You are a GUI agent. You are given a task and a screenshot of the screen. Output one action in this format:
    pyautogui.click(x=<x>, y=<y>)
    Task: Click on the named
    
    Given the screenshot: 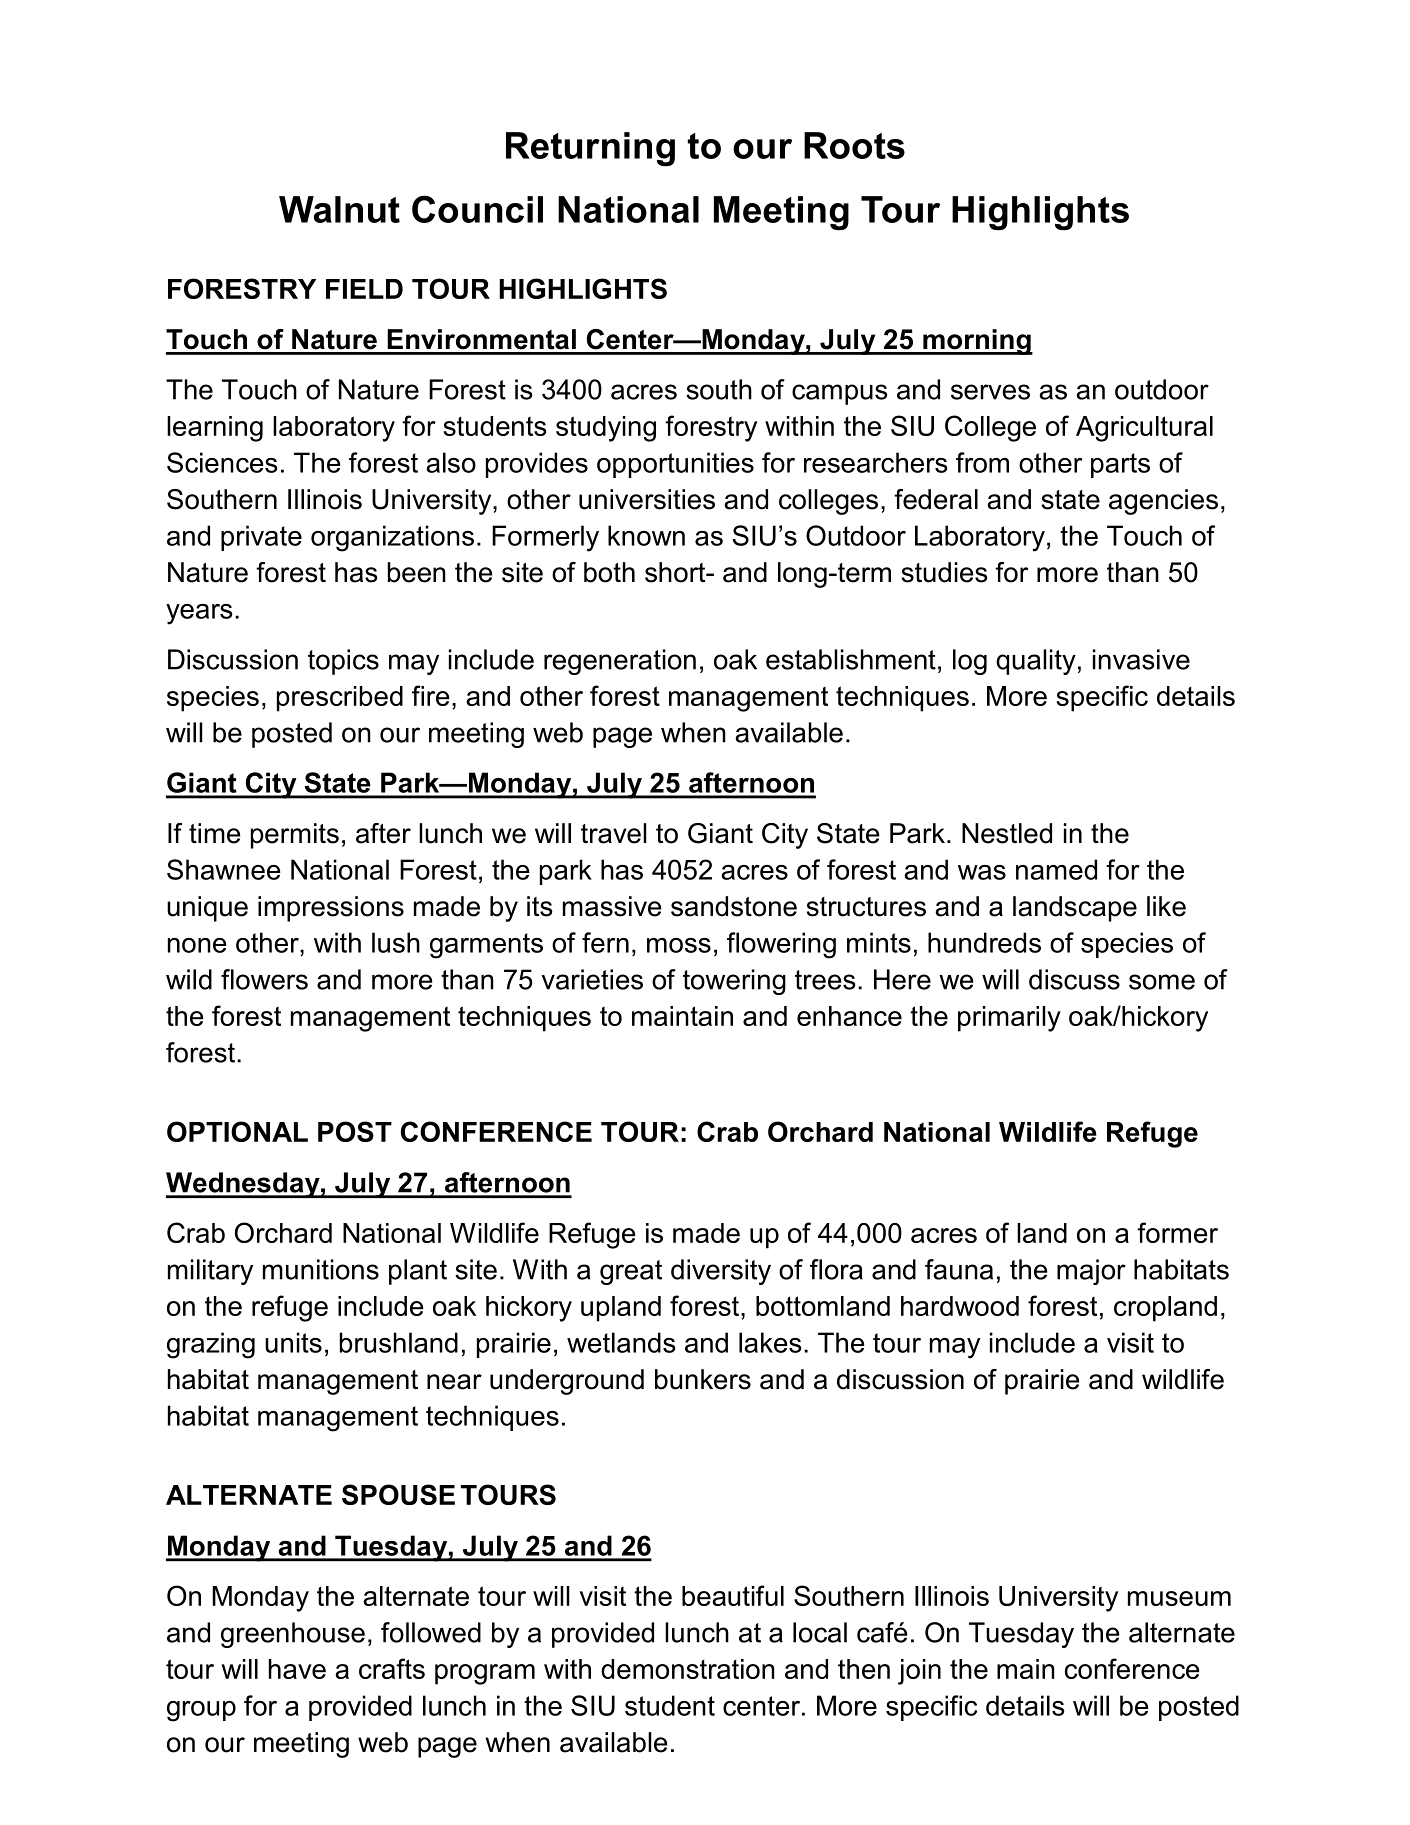 What is the action you would take?
    pyautogui.click(x=1056, y=869)
